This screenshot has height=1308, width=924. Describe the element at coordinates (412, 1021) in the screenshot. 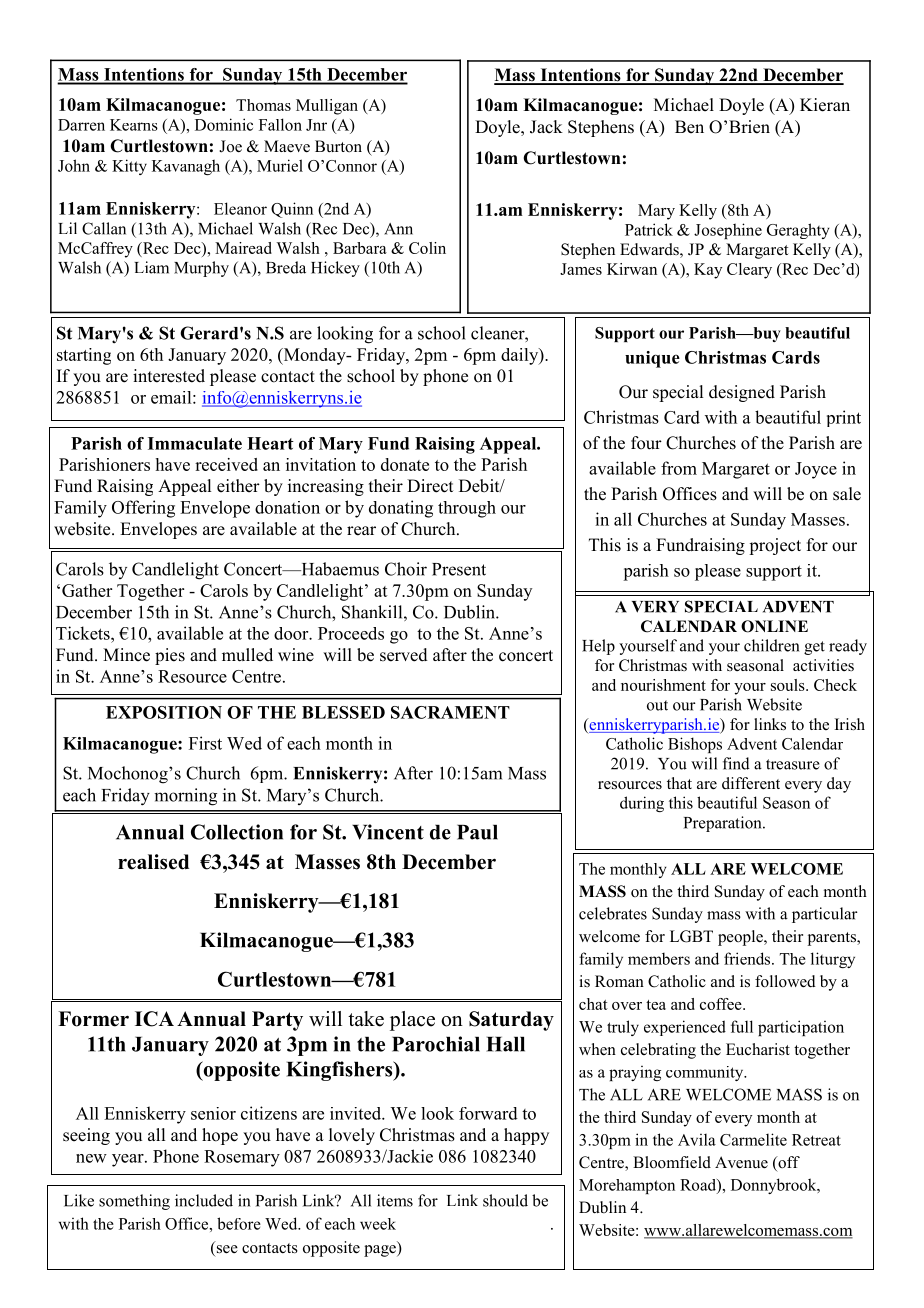

I see `place` at that location.
